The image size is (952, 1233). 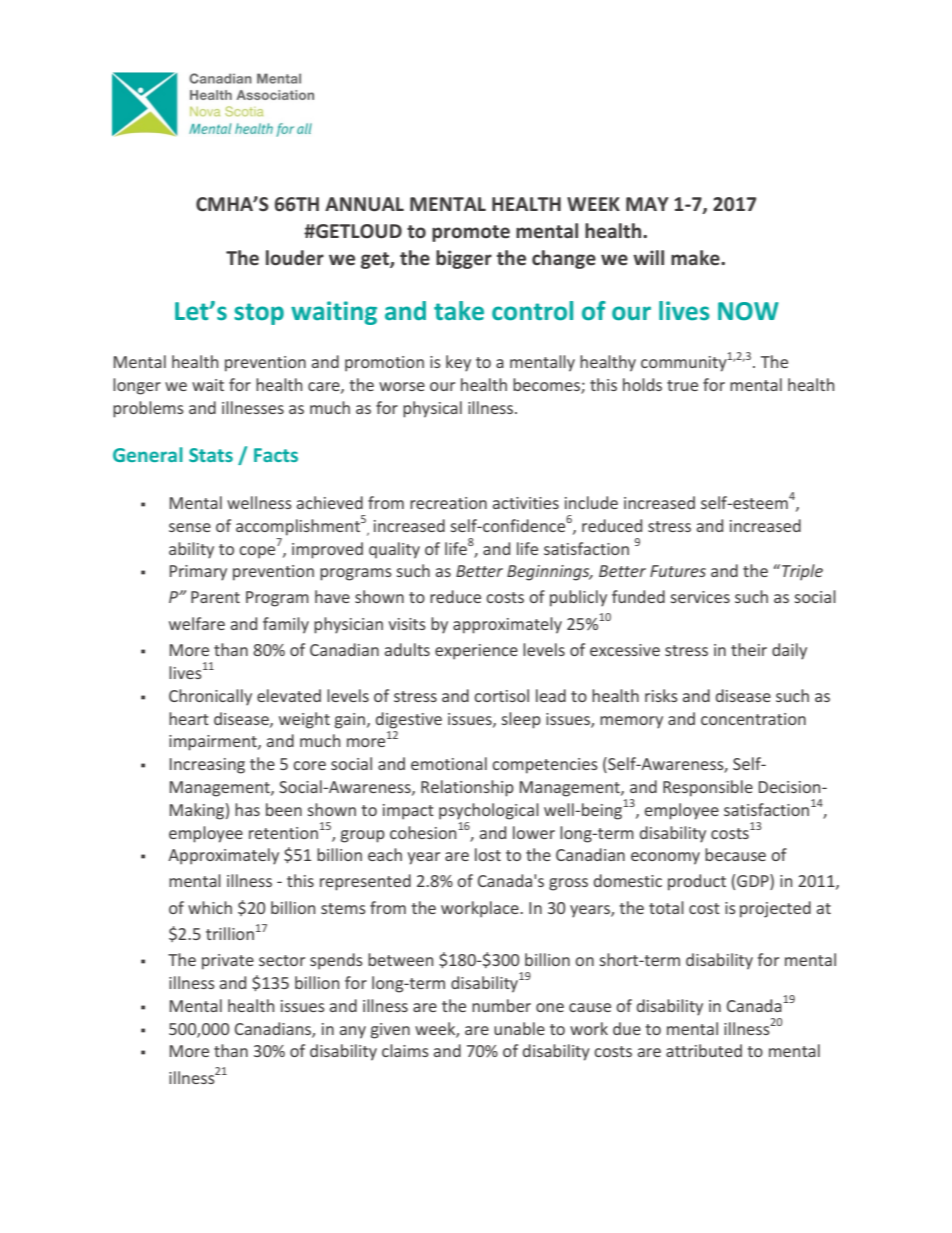 What do you see at coordinates (471, 233) in the page?
I see `promote` at bounding box center [471, 233].
